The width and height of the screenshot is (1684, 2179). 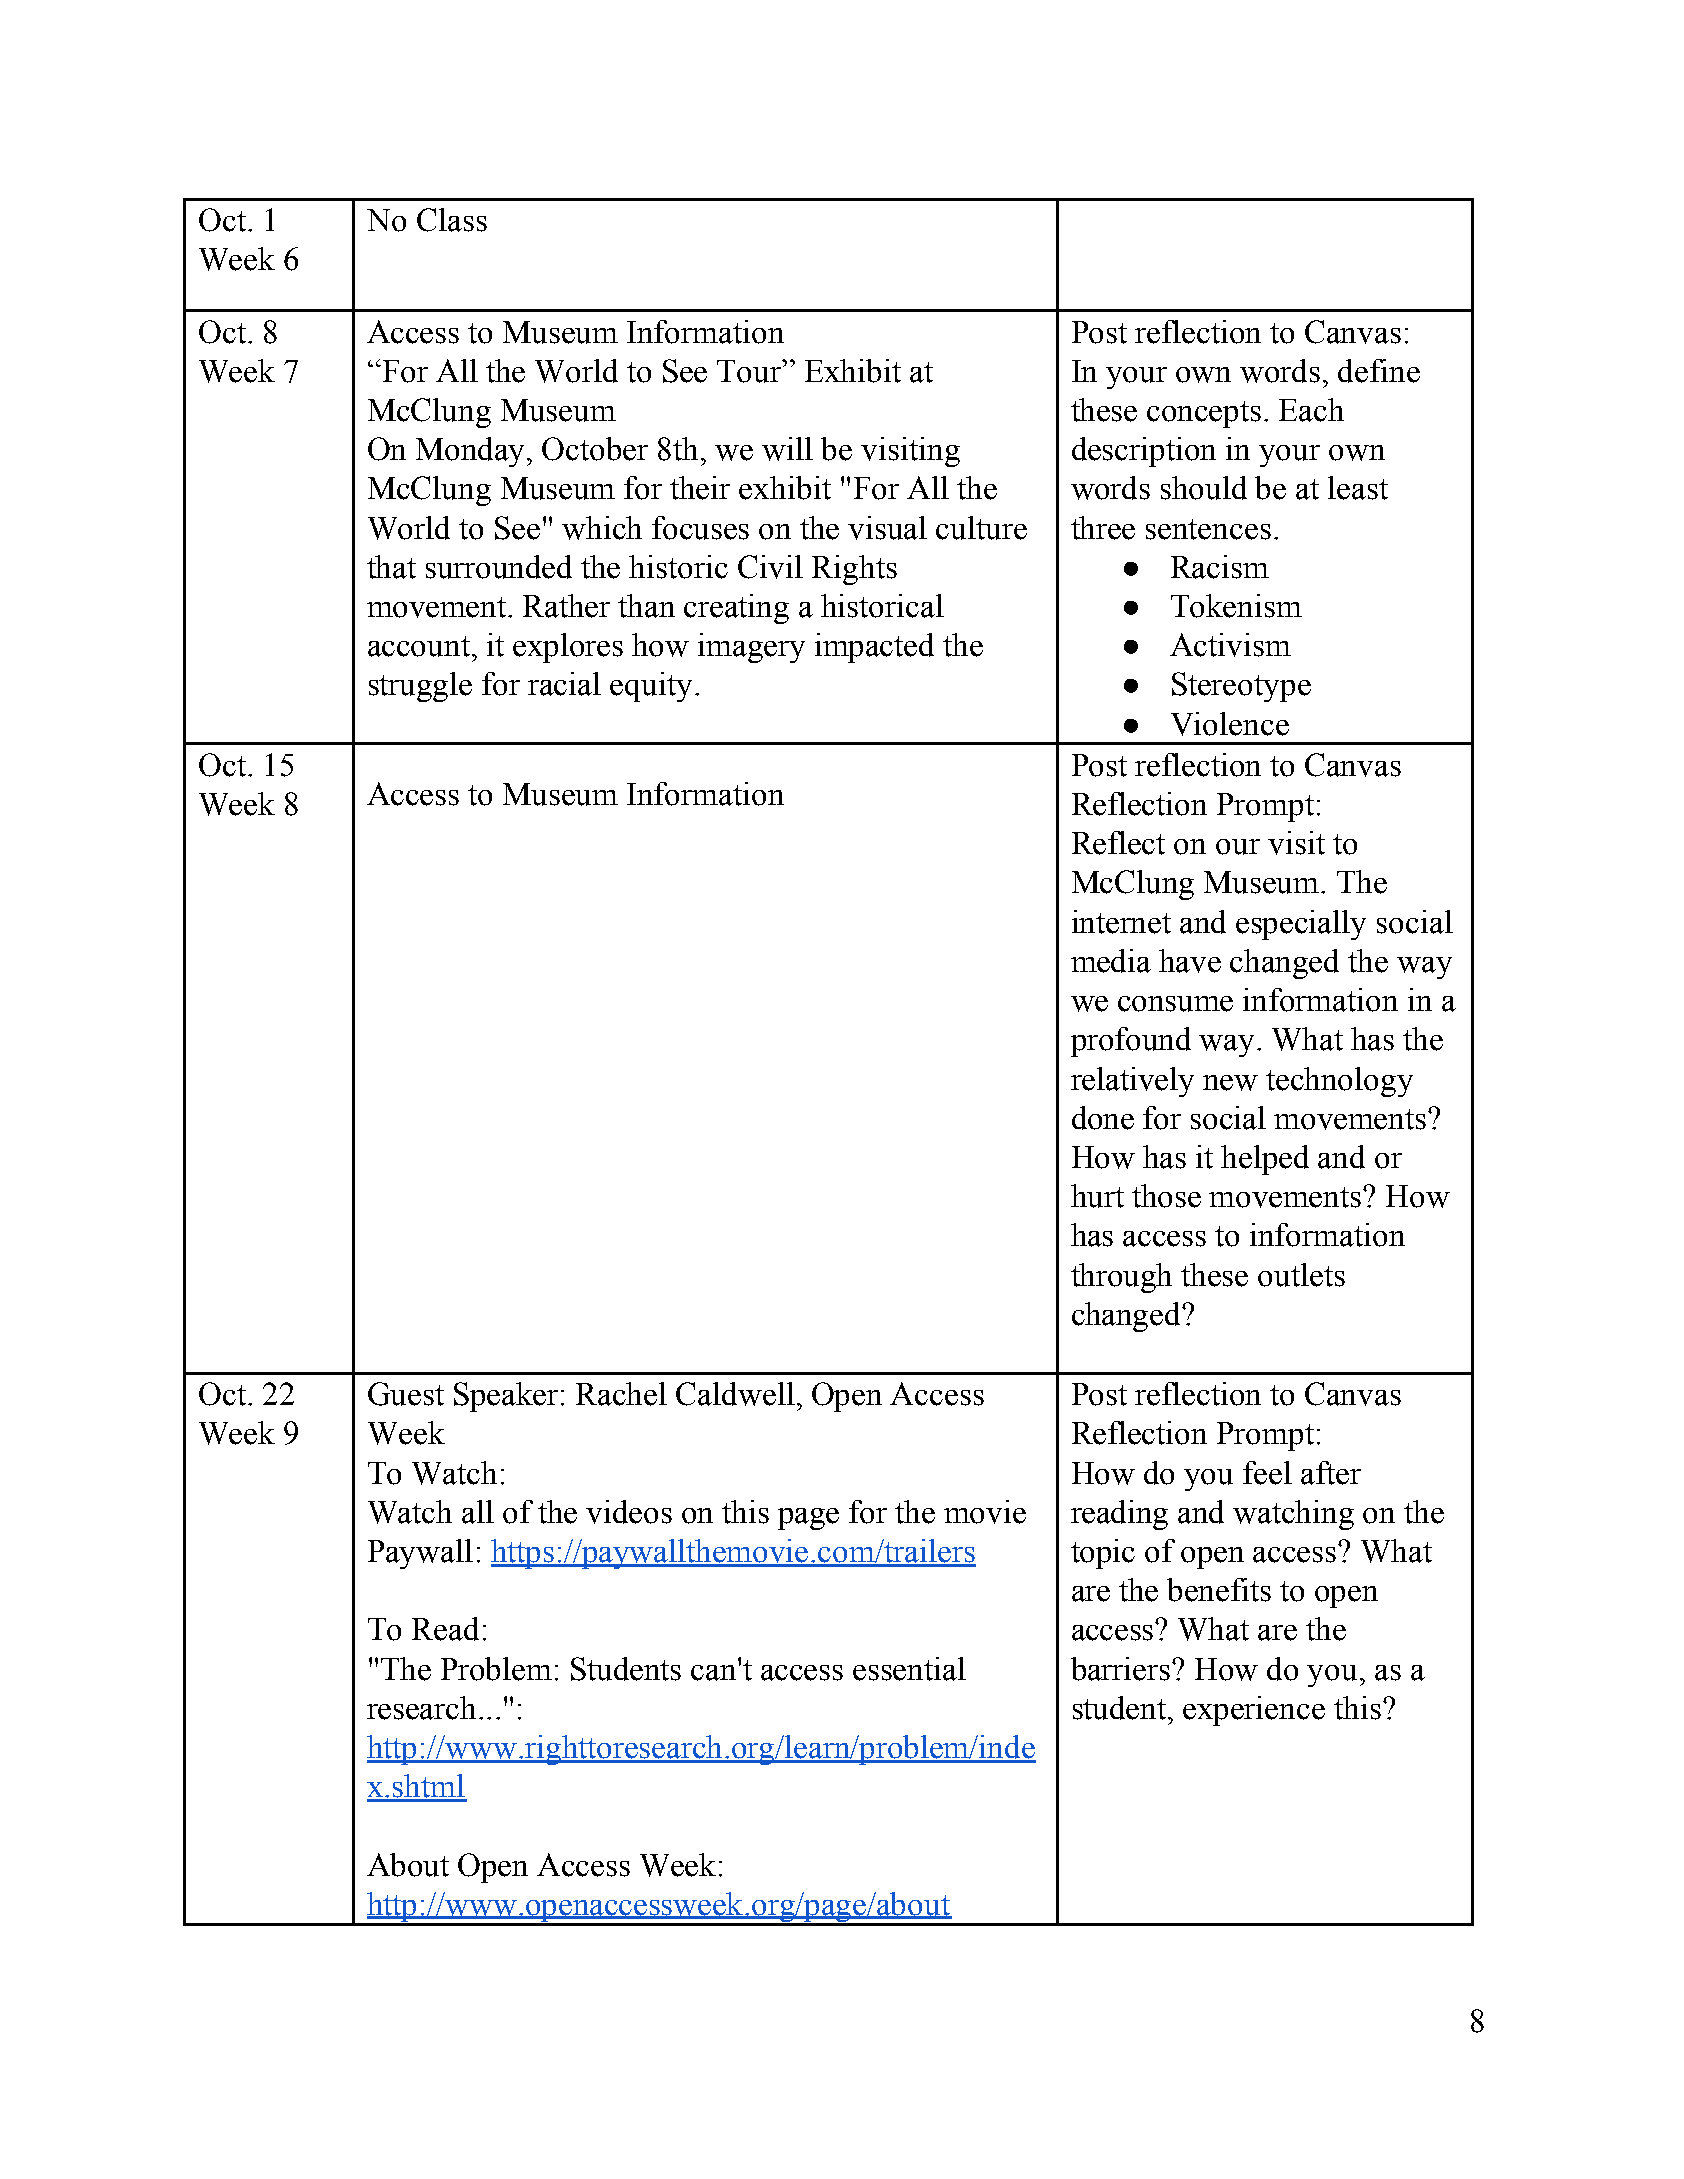 I want to click on Speaker, so click(x=506, y=1397).
